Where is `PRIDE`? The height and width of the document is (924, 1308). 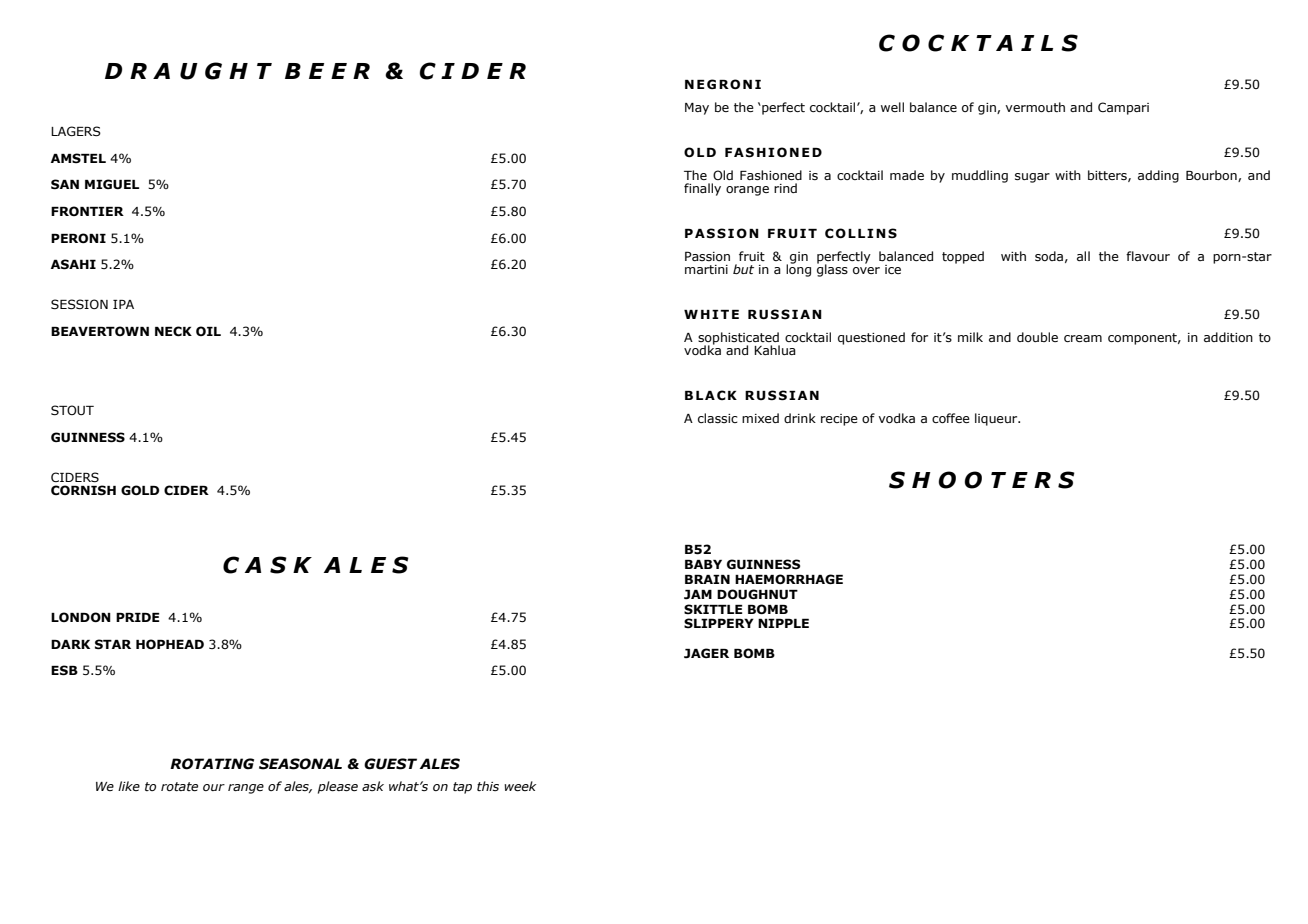
PRIDE is located at coordinates (138, 617).
